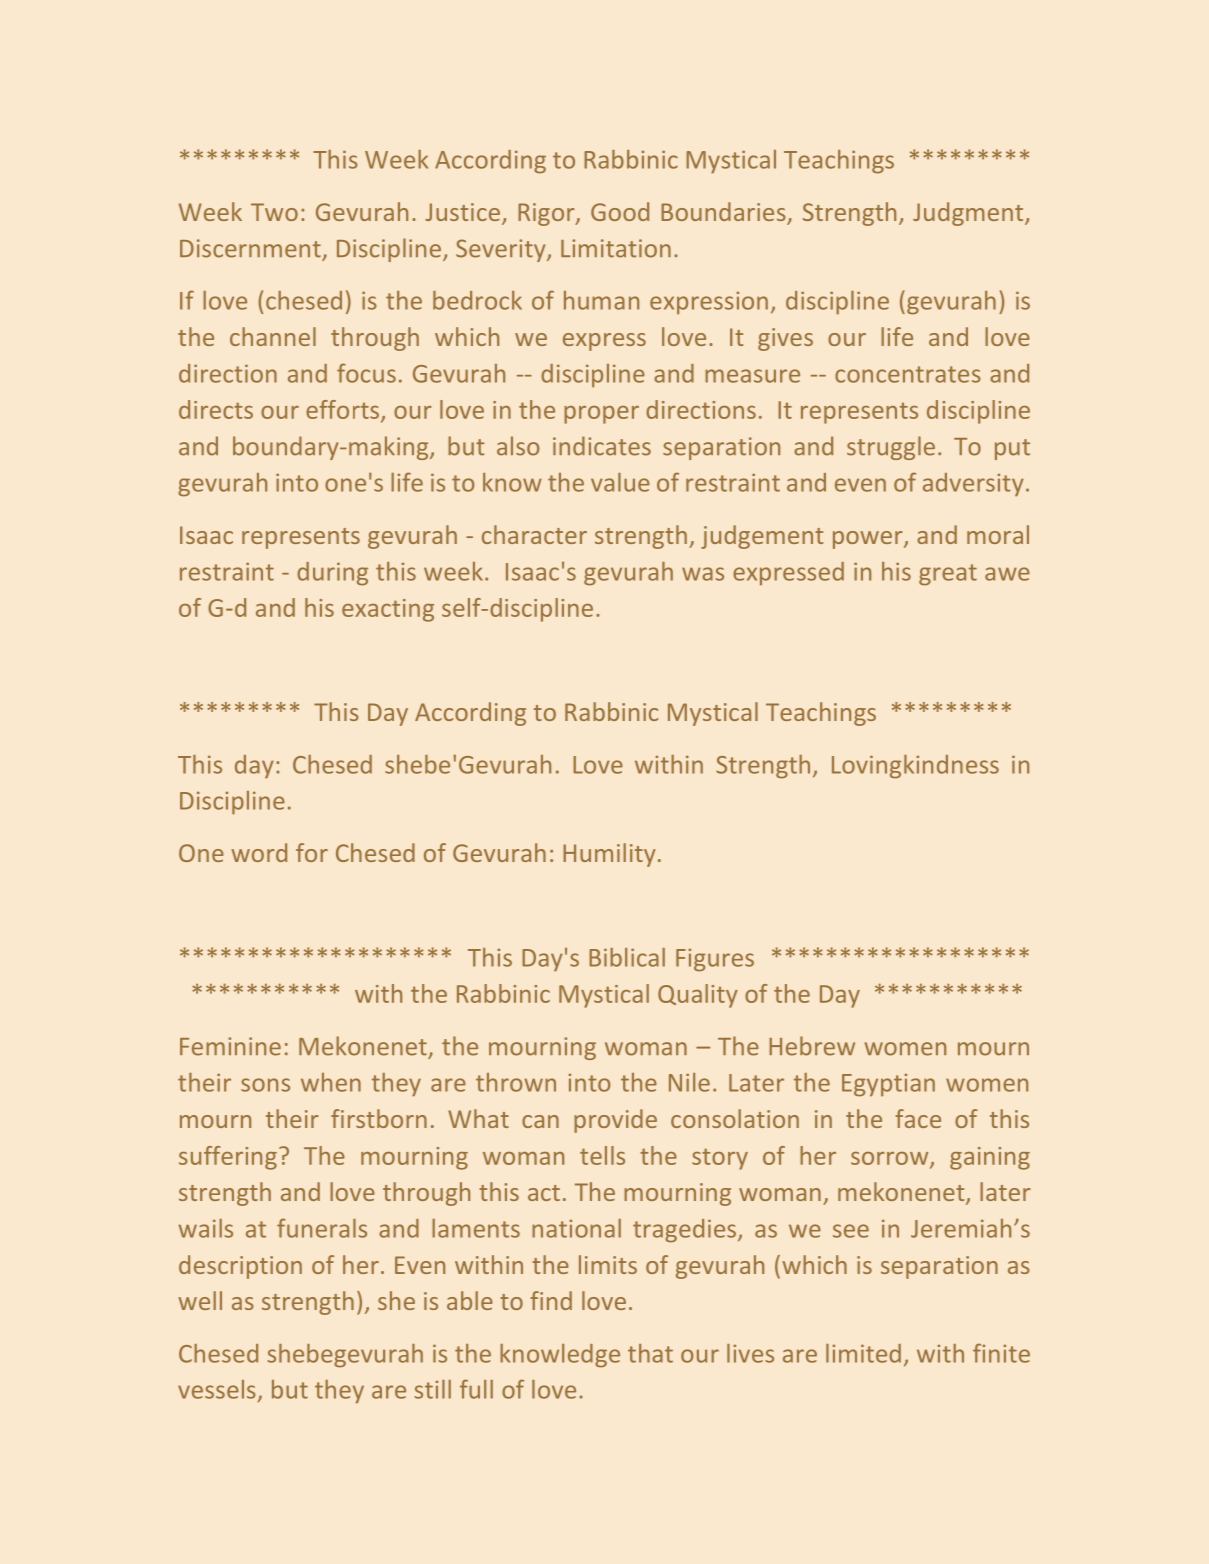 This screenshot has width=1209, height=1564. Describe the element at coordinates (230, 1046) in the screenshot. I see `Feminine` at that location.
